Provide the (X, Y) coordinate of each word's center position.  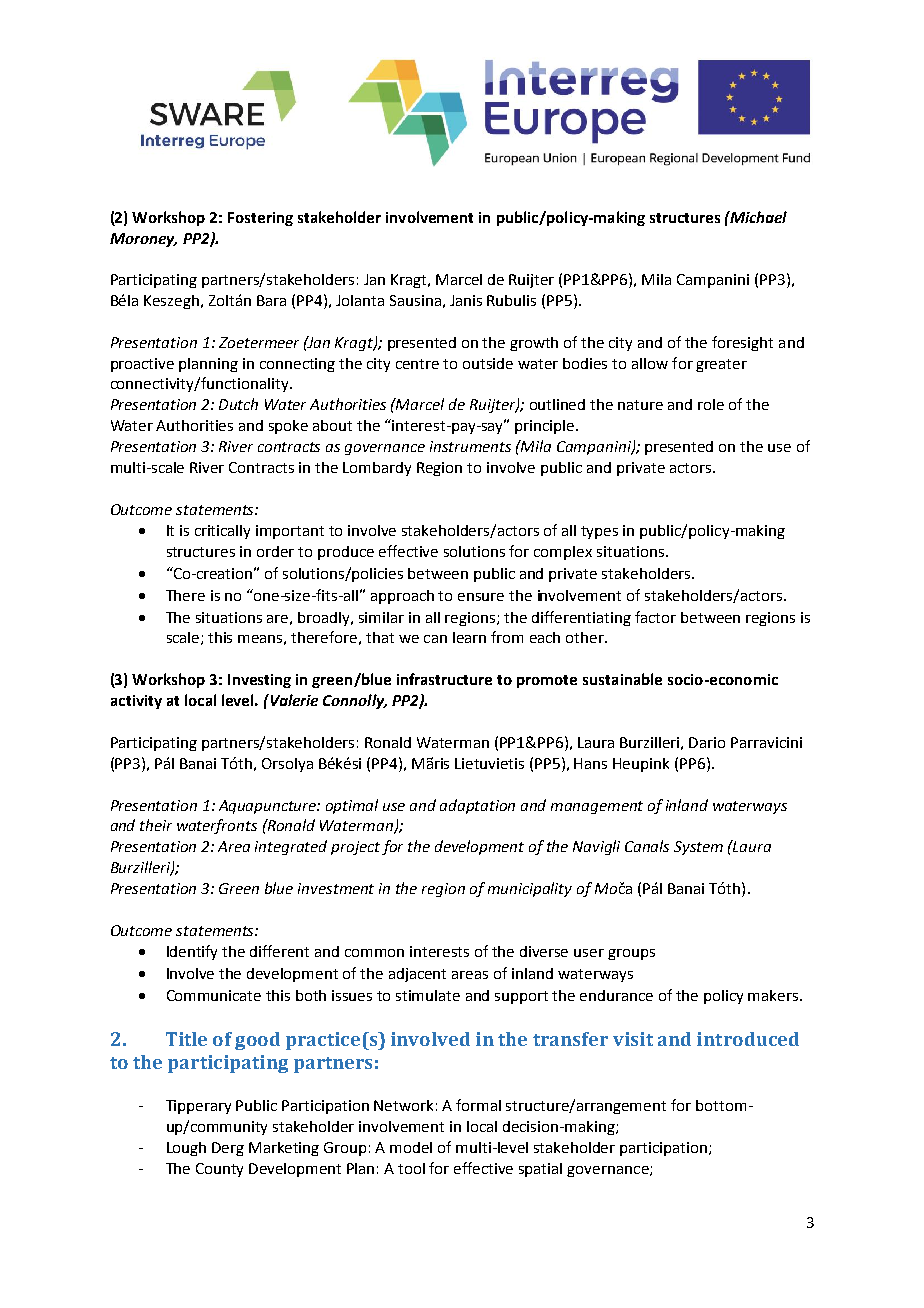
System (698, 848)
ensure (481, 597)
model (411, 1147)
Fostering (260, 219)
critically (222, 532)
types (599, 532)
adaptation (477, 806)
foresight (742, 343)
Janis (466, 300)
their (156, 825)
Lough (186, 1149)
